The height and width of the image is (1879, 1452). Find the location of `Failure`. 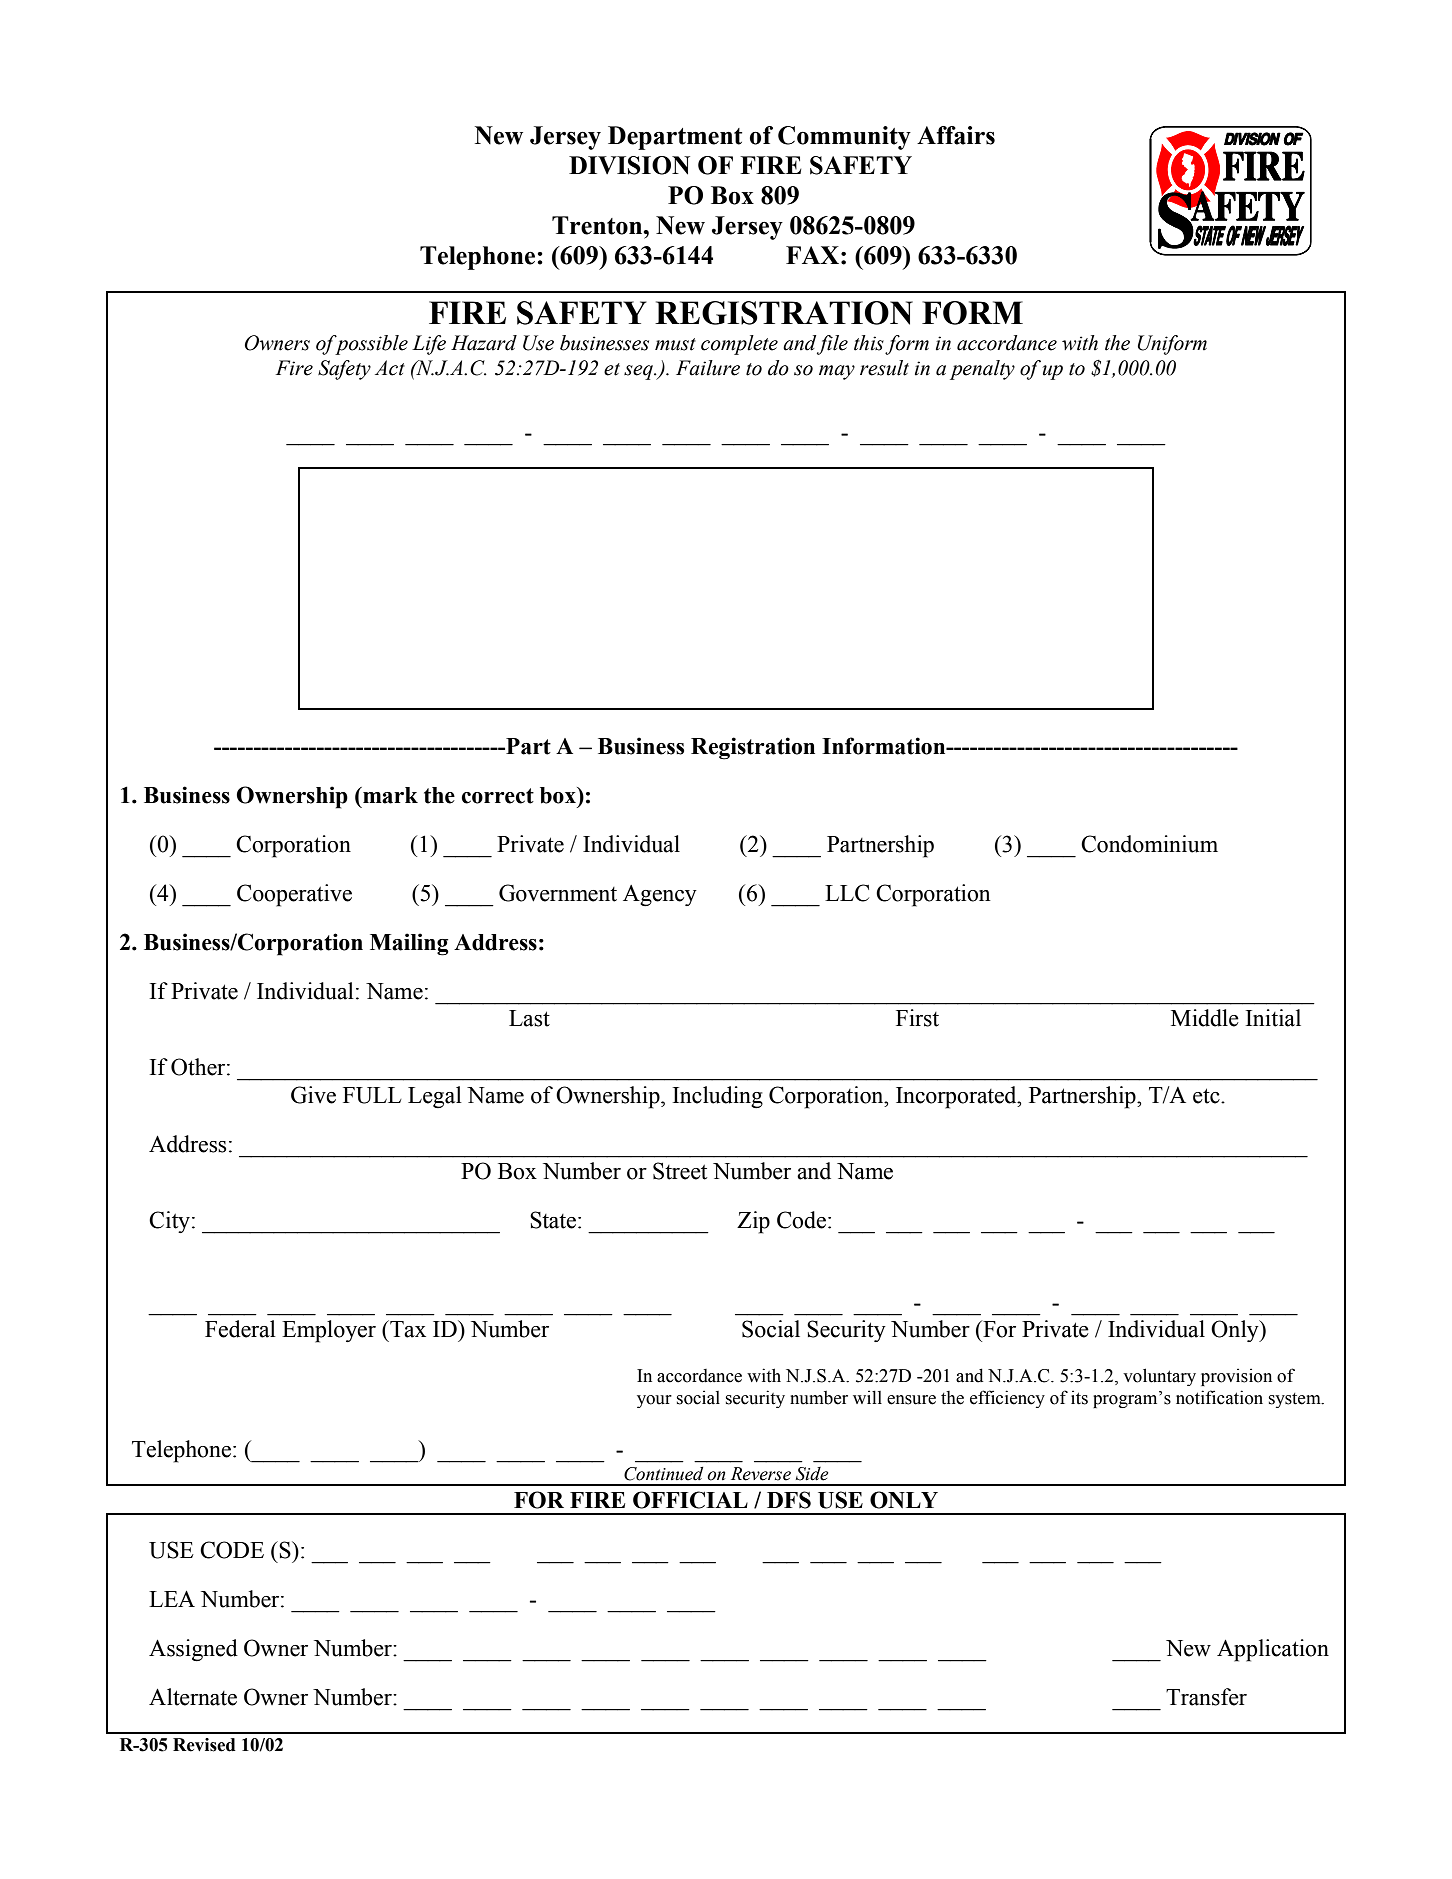

Failure is located at coordinates (708, 368).
